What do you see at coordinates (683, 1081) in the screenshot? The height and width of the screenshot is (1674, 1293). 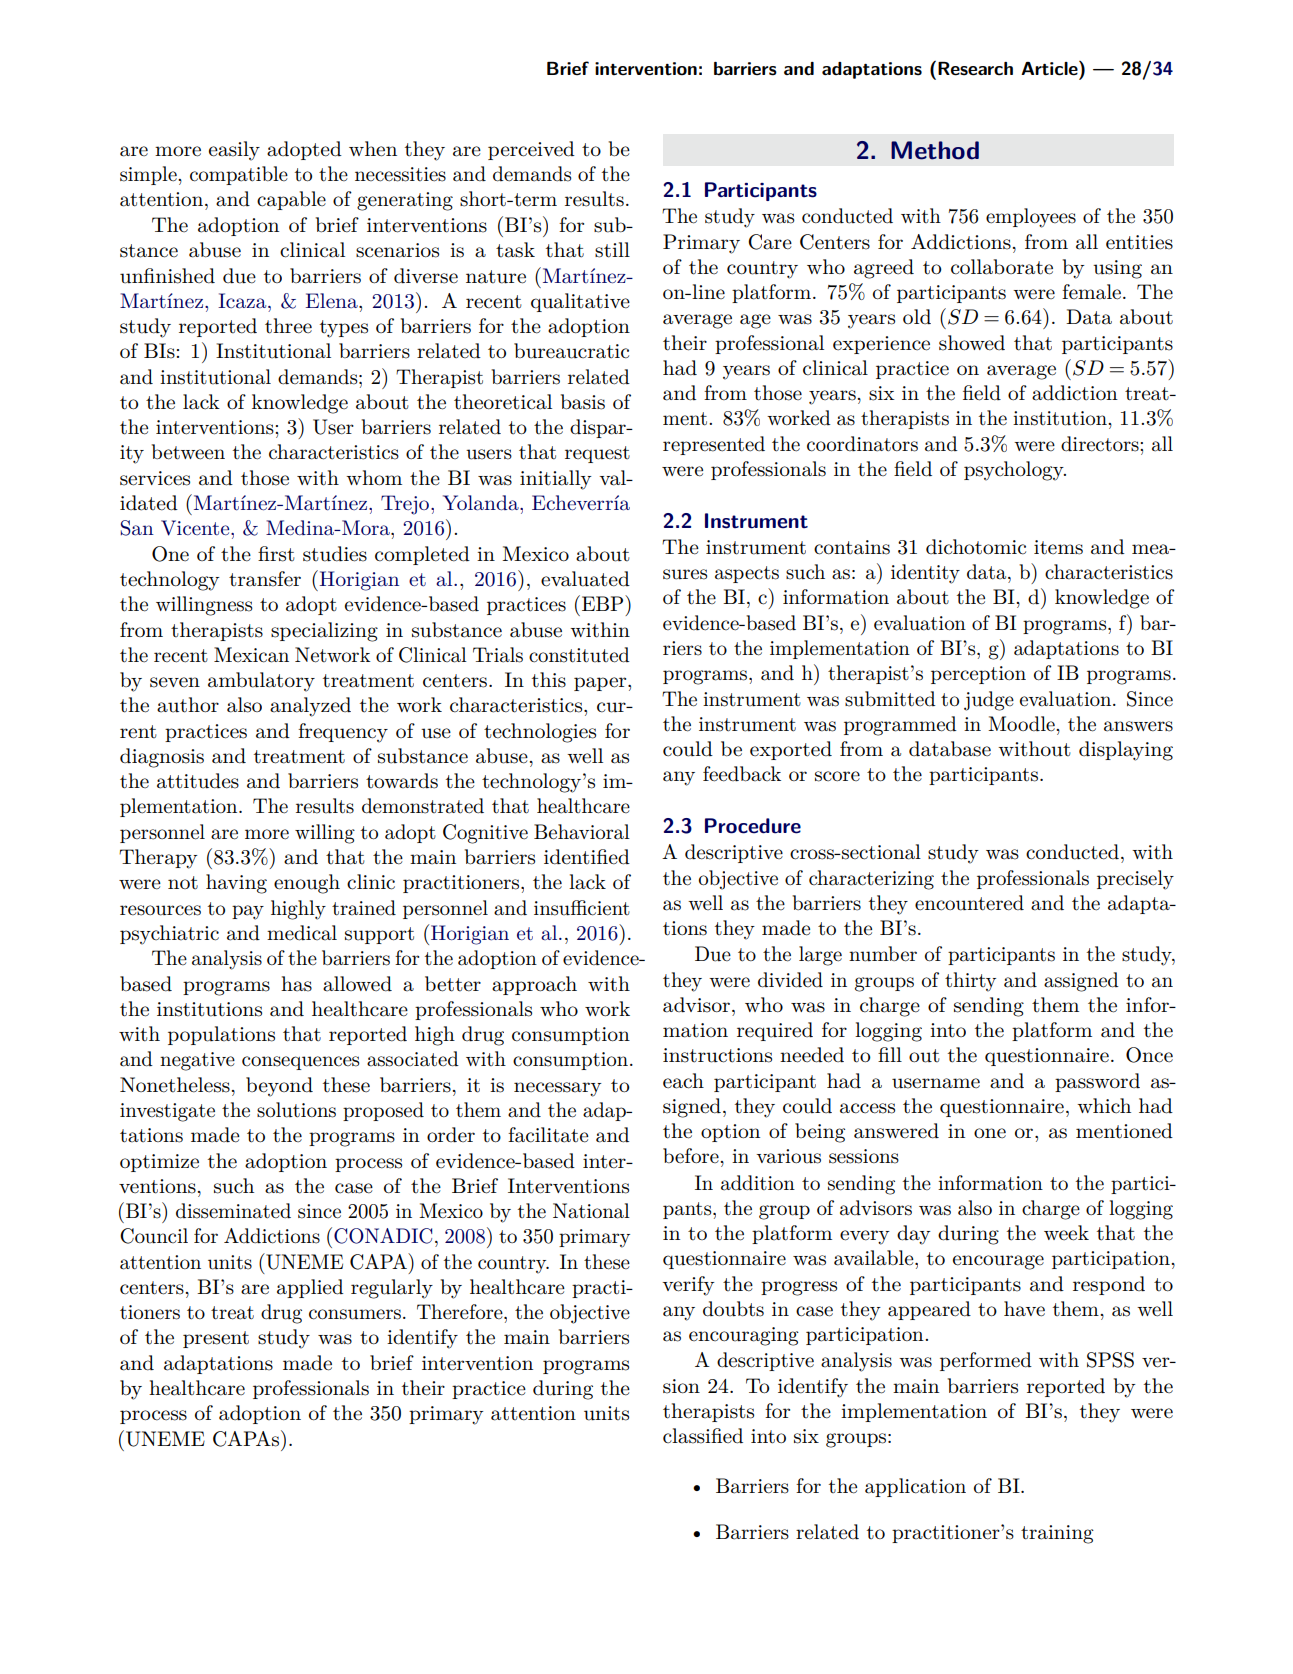 I see `each` at bounding box center [683, 1081].
